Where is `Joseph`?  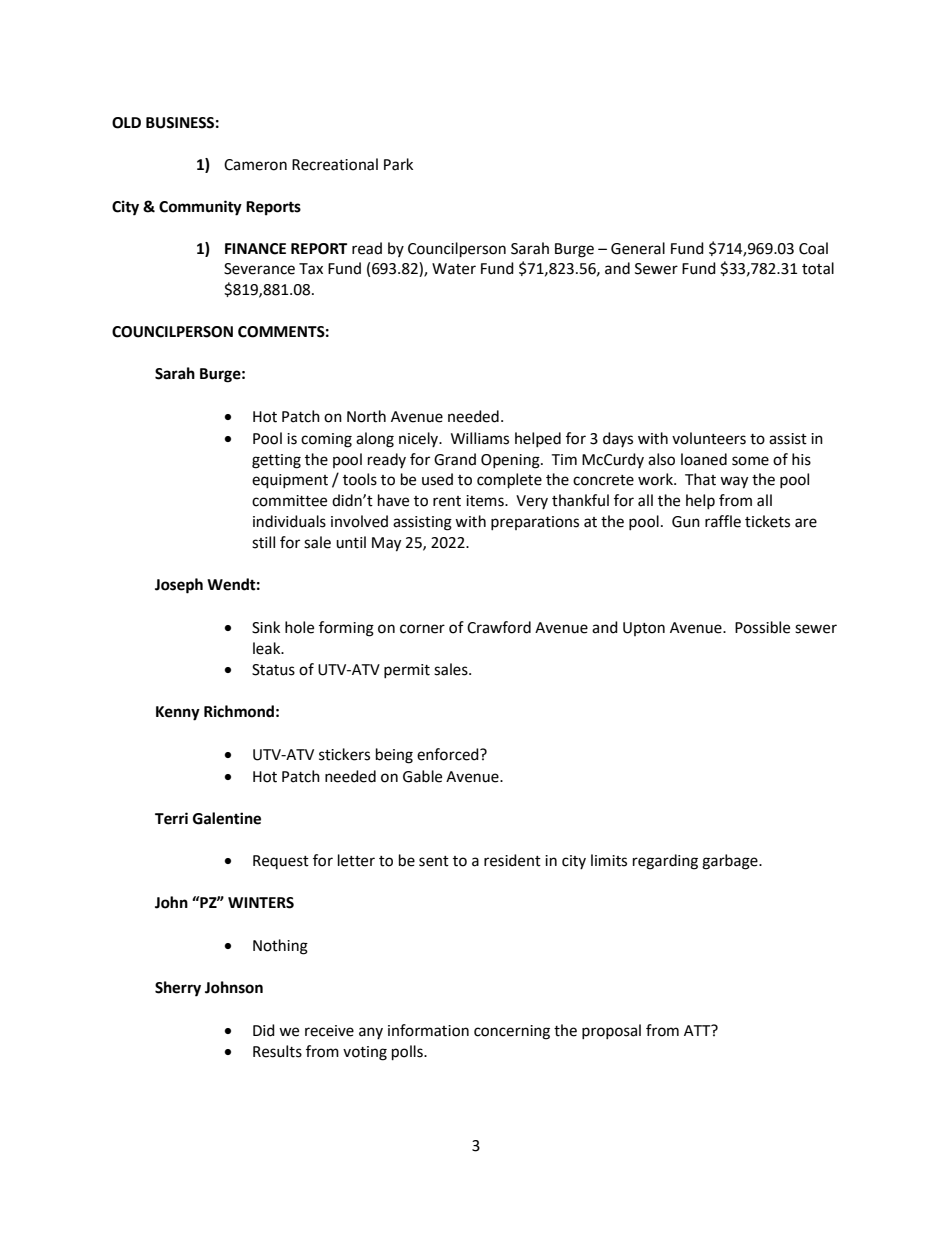 Joseph is located at coordinates (179, 586).
